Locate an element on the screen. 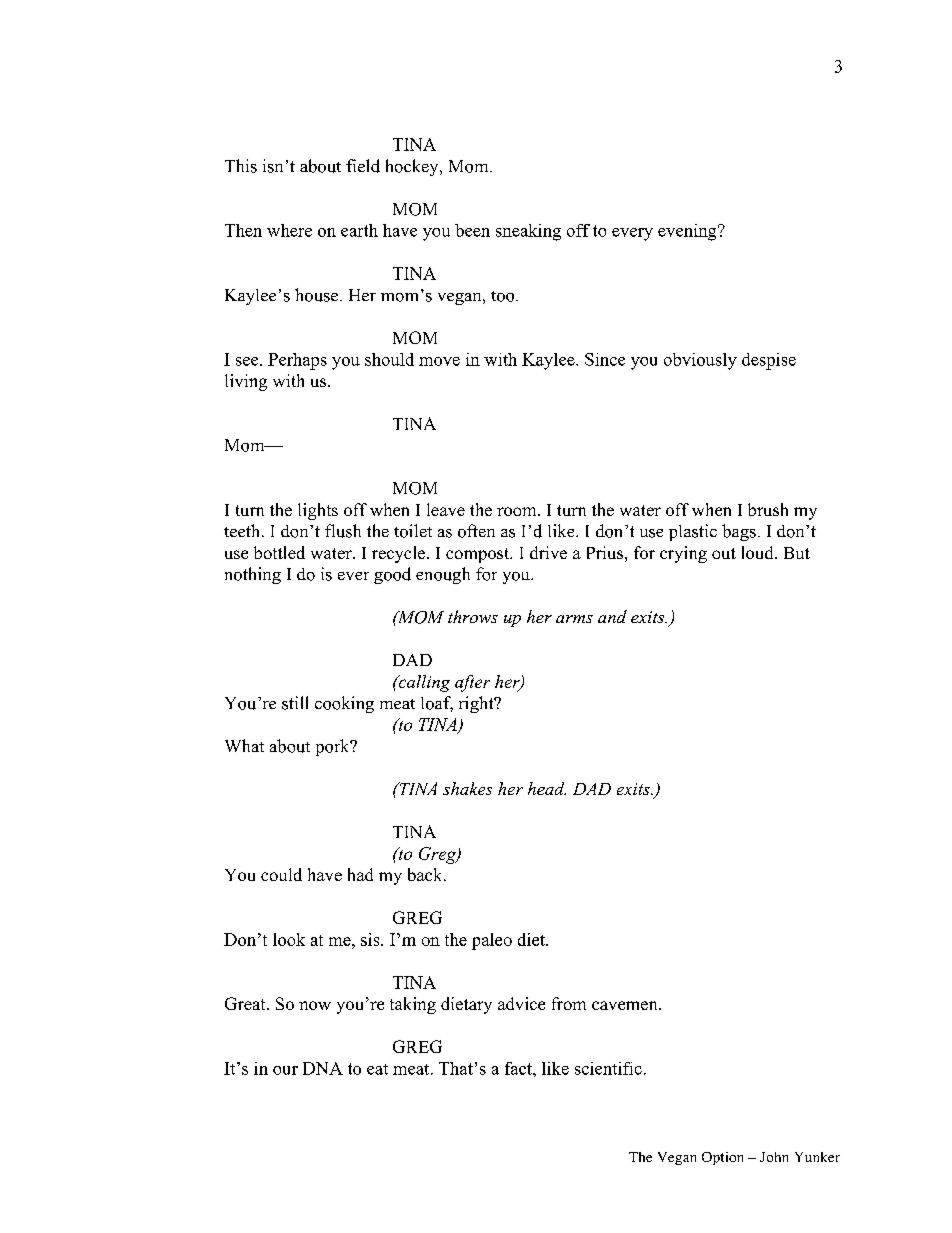  room is located at coordinates (518, 511).
